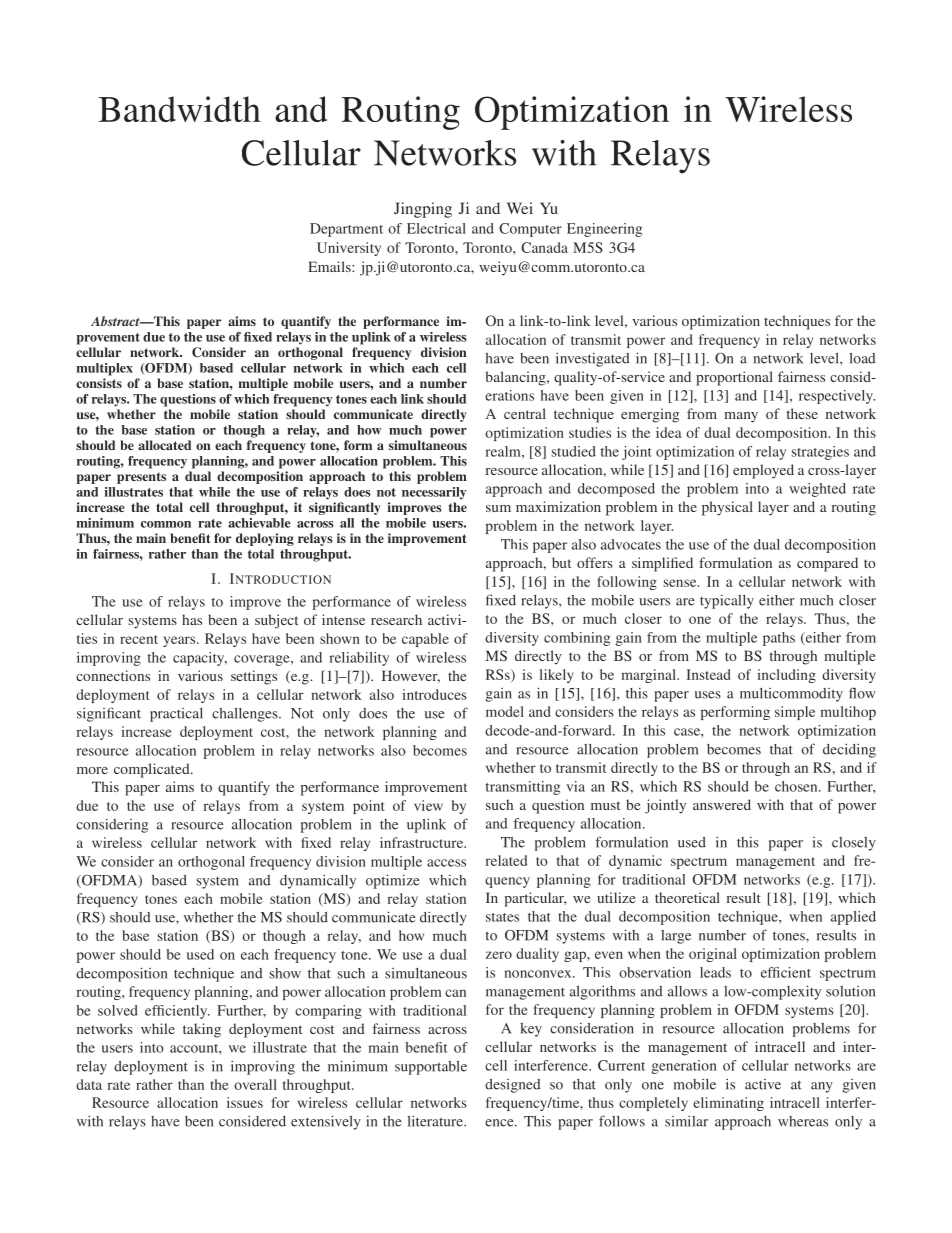 This screenshot has width=952, height=1233. Describe the element at coordinates (153, 770) in the screenshot. I see `complicated` at that location.
